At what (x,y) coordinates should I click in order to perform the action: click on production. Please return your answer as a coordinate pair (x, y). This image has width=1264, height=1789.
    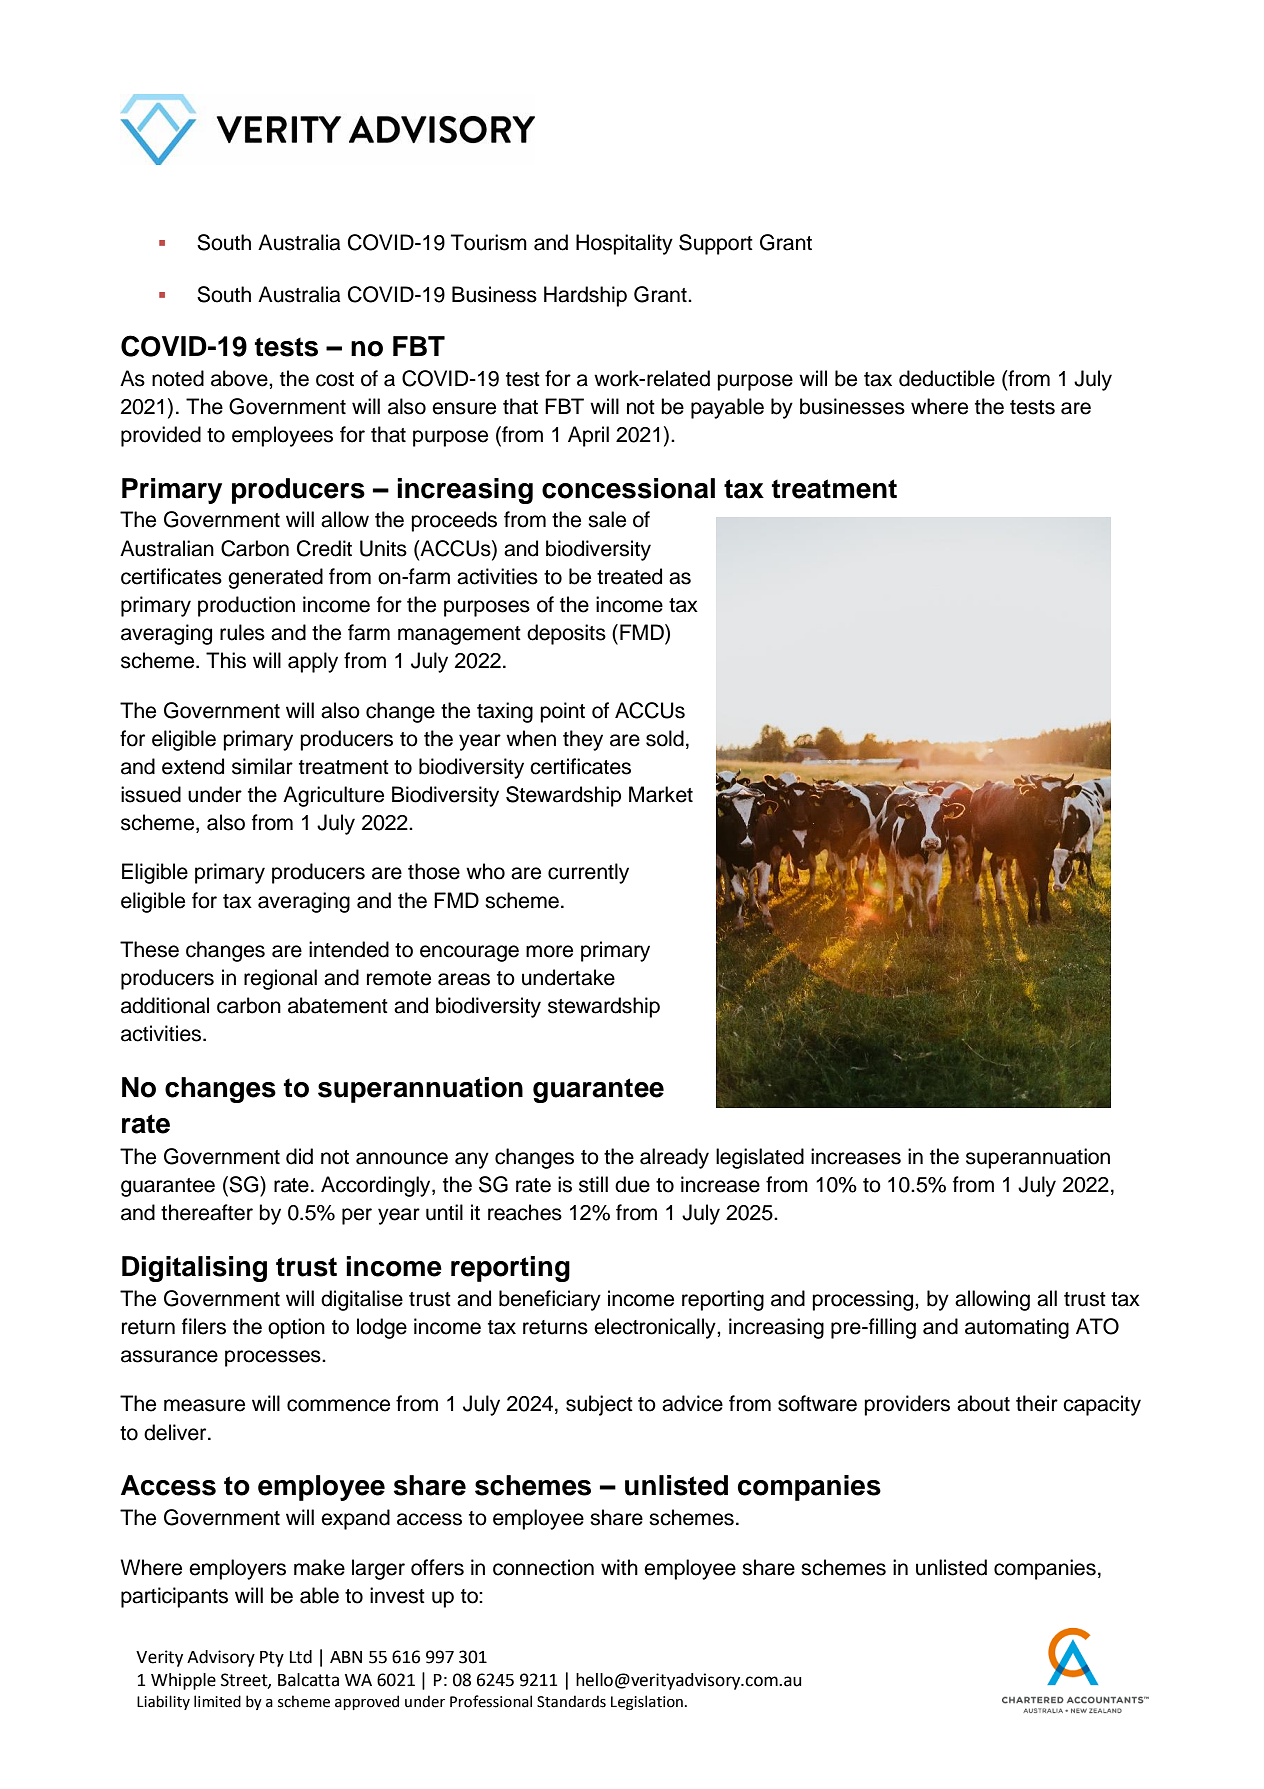
    Looking at the image, I should click on (246, 606).
